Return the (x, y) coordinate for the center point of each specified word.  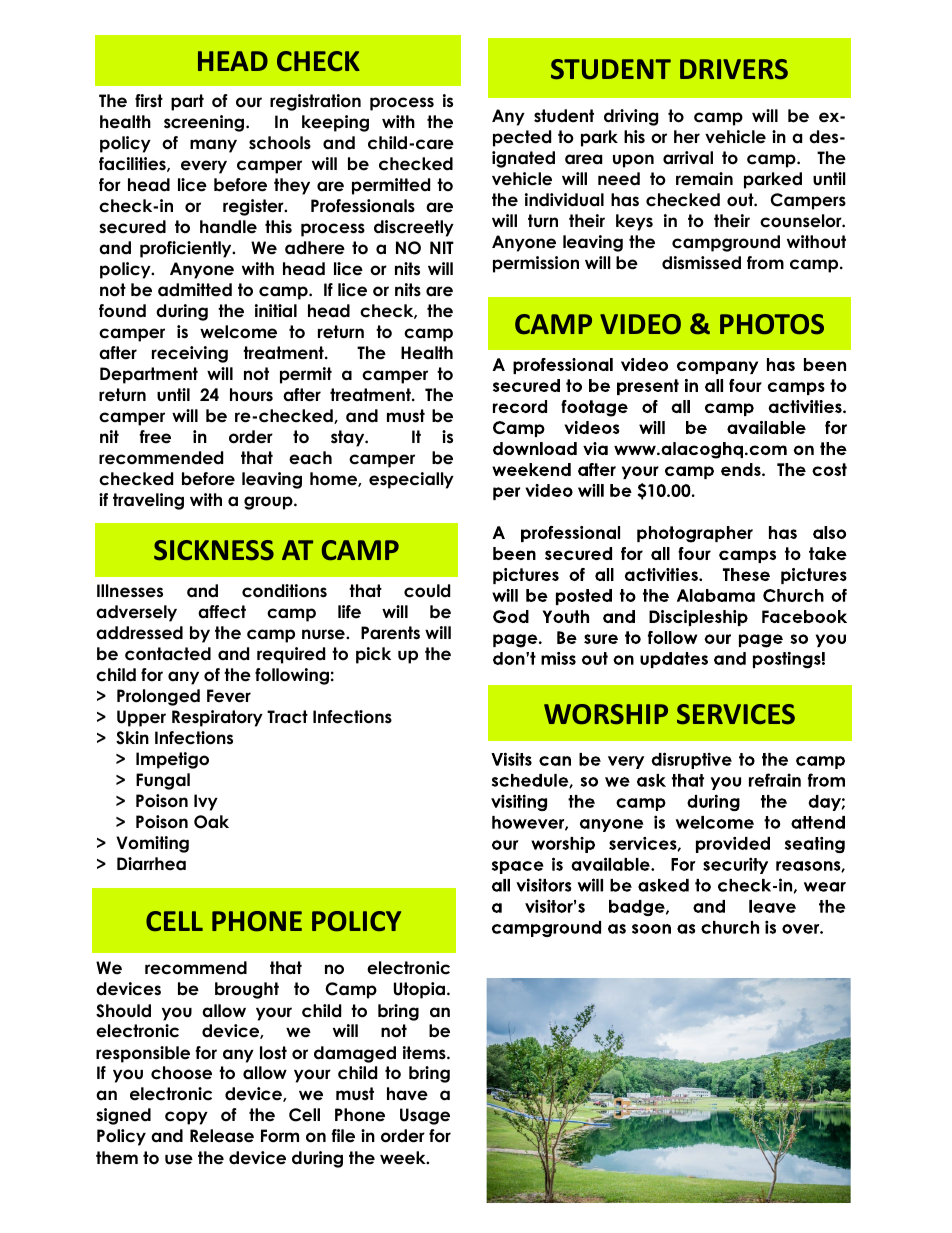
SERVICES (736, 714)
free (155, 437)
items (425, 1053)
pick (373, 655)
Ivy (206, 802)
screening (205, 123)
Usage (425, 1116)
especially (411, 480)
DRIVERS (734, 69)
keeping (335, 123)
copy (186, 1118)
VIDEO (640, 324)
